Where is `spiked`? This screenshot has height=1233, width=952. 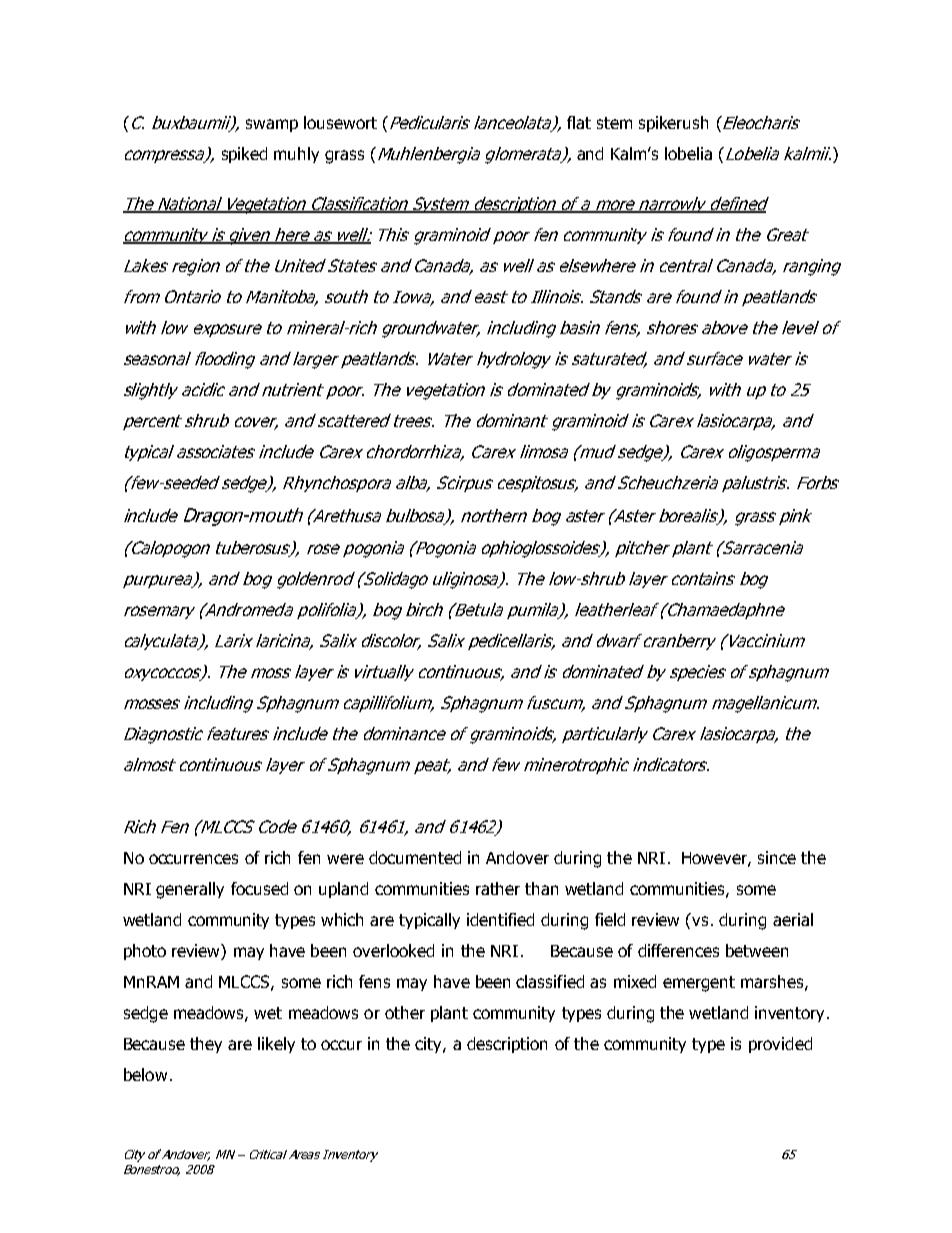
spiked is located at coordinates (244, 155).
